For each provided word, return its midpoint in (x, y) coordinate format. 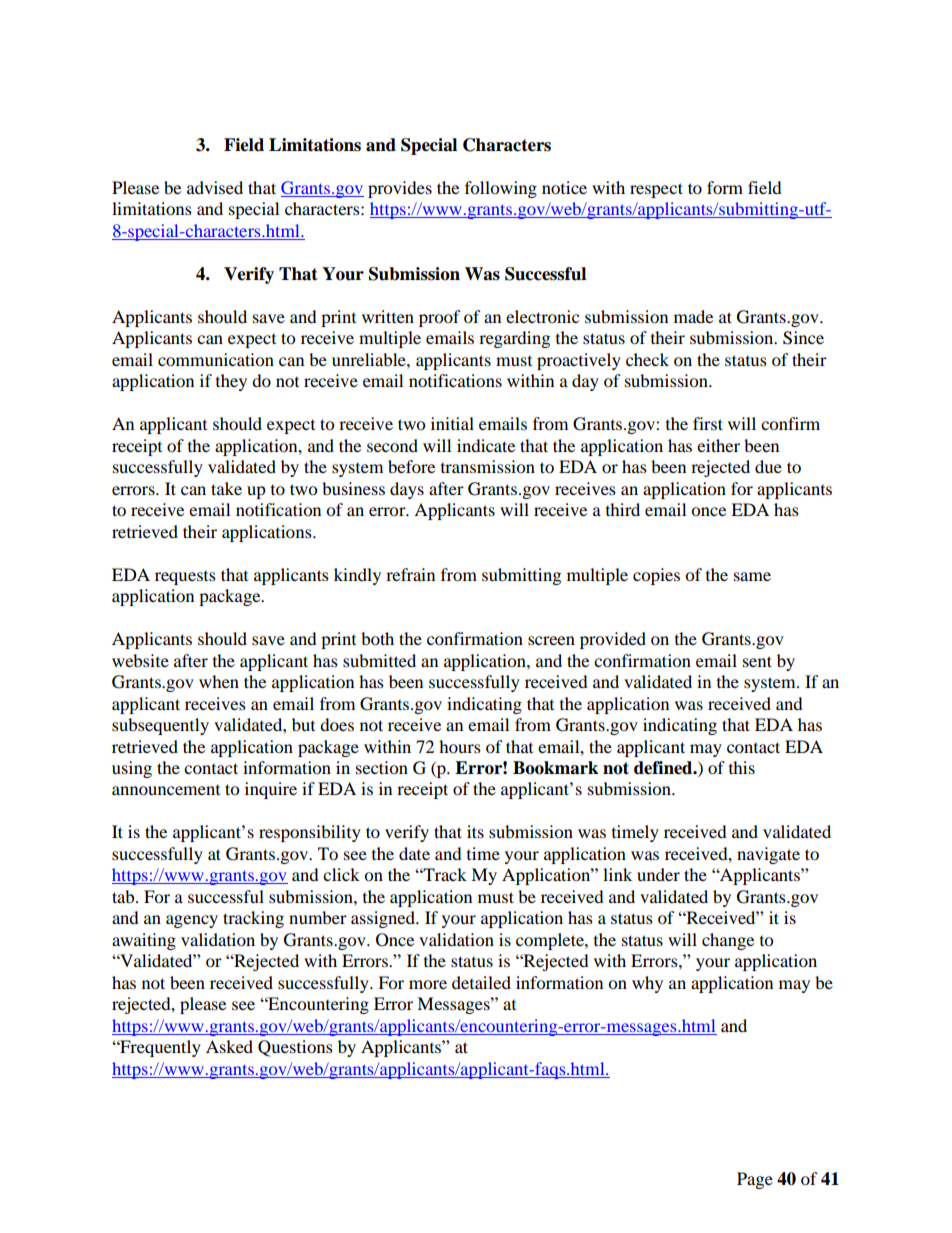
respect (656, 190)
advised (215, 187)
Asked (229, 1046)
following (501, 189)
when (219, 681)
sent (757, 661)
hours (460, 746)
